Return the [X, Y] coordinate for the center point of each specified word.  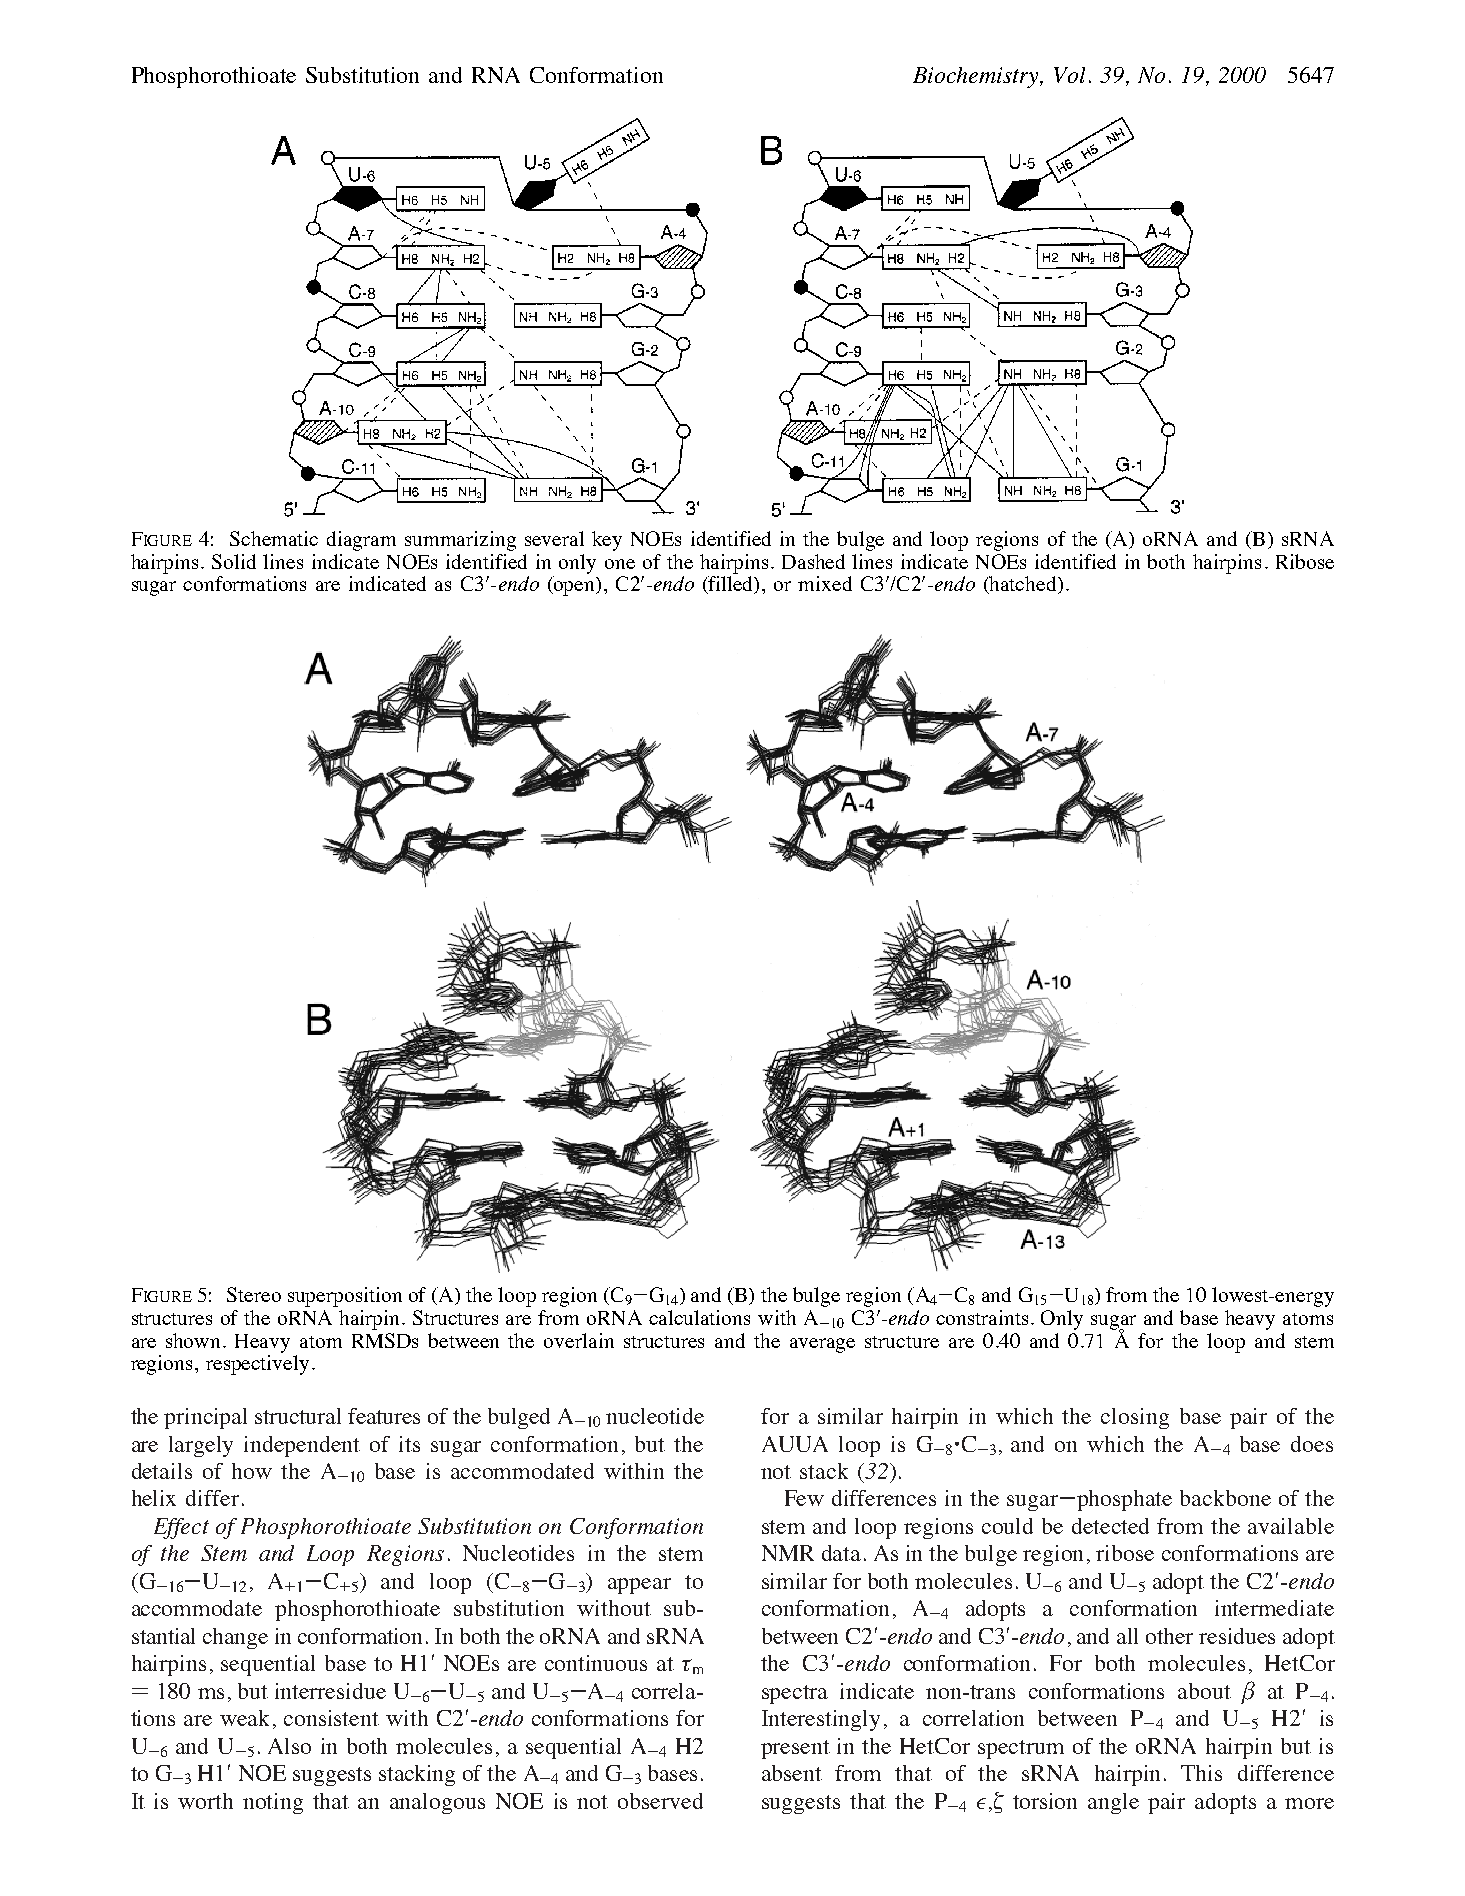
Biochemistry [977, 77]
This [1201, 1773]
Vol [1069, 75]
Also [289, 1746]
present [795, 1749]
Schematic [274, 538]
